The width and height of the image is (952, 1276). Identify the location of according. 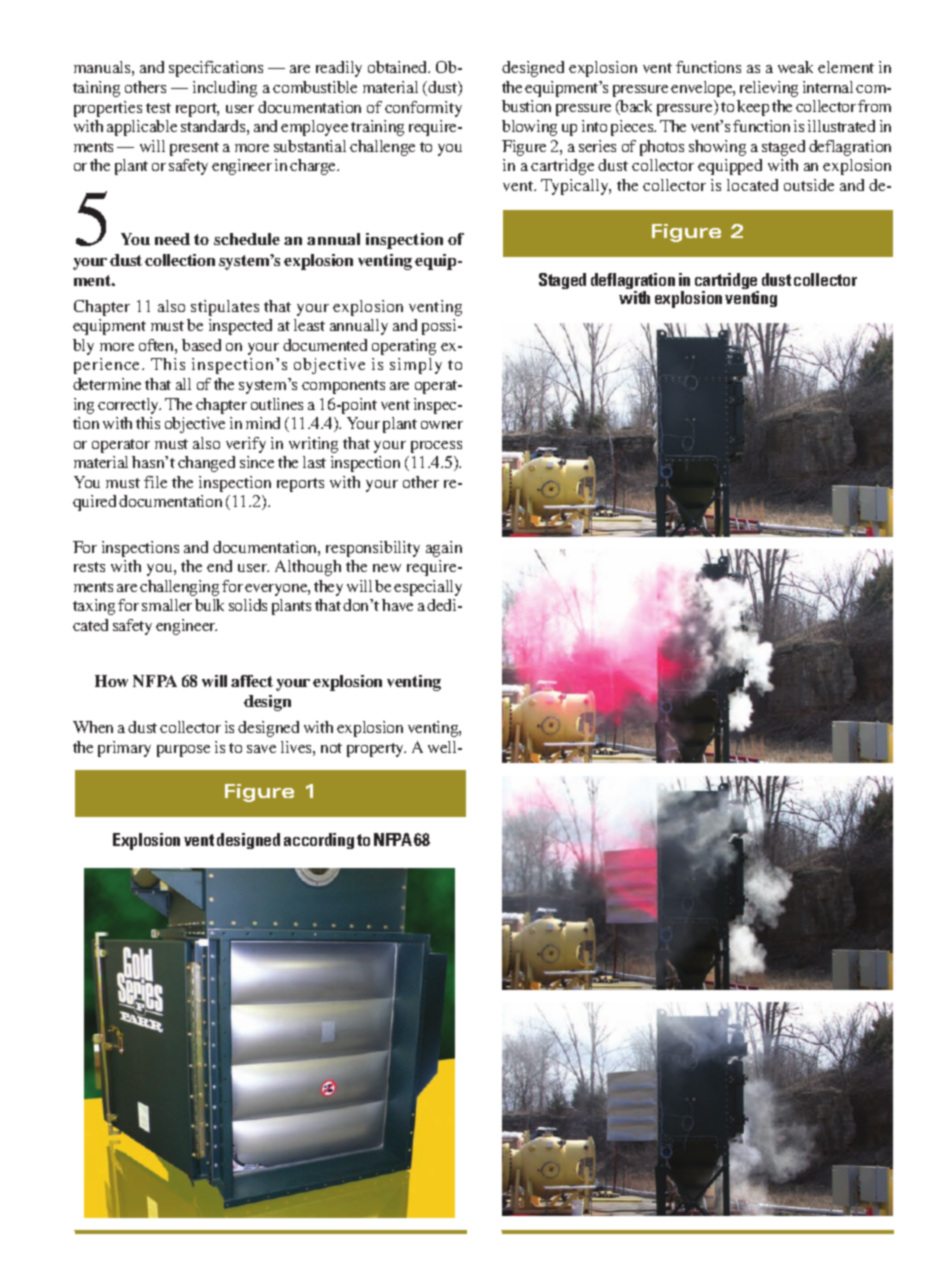
(319, 841).
